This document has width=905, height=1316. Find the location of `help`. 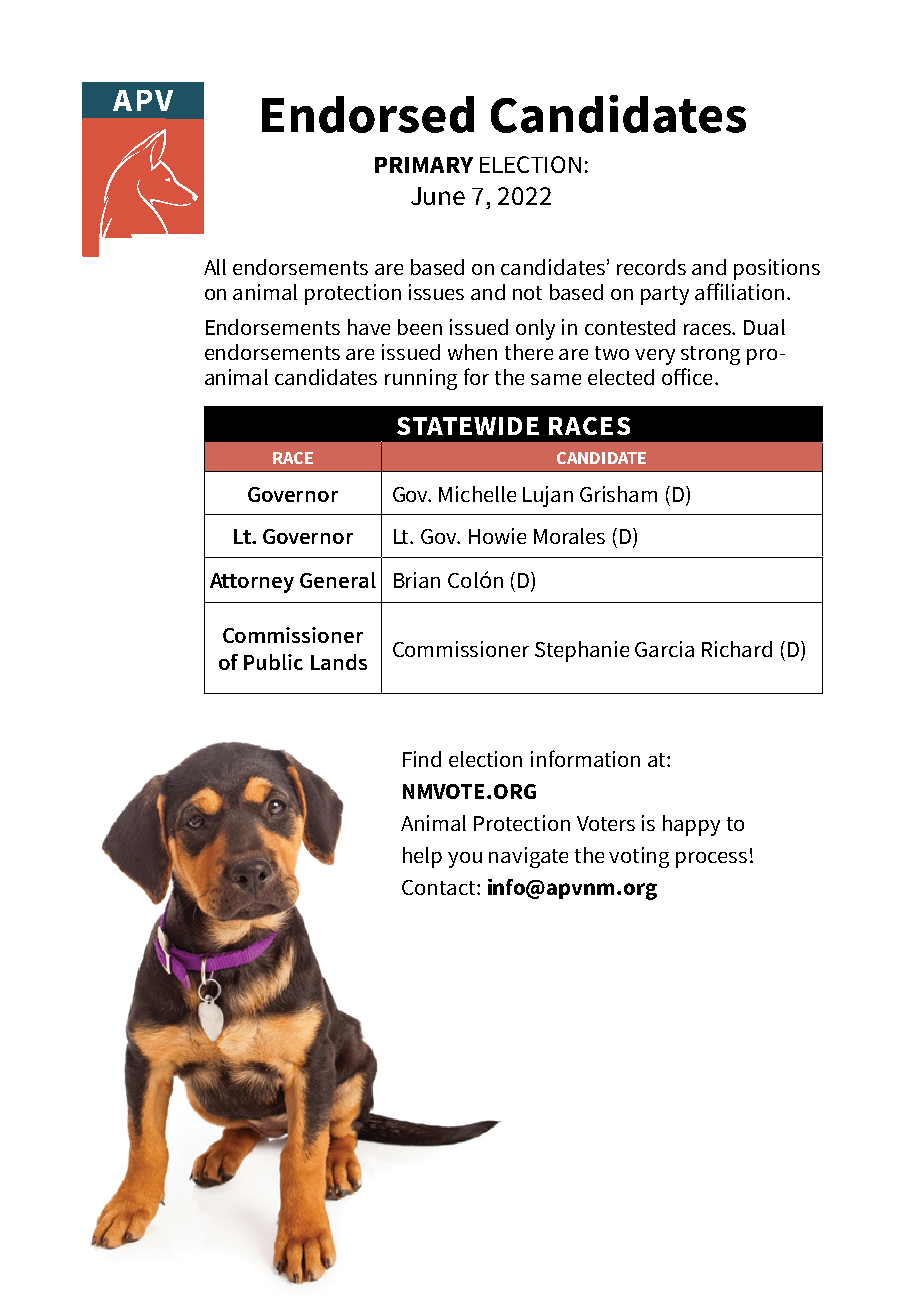

help is located at coordinates (422, 857).
